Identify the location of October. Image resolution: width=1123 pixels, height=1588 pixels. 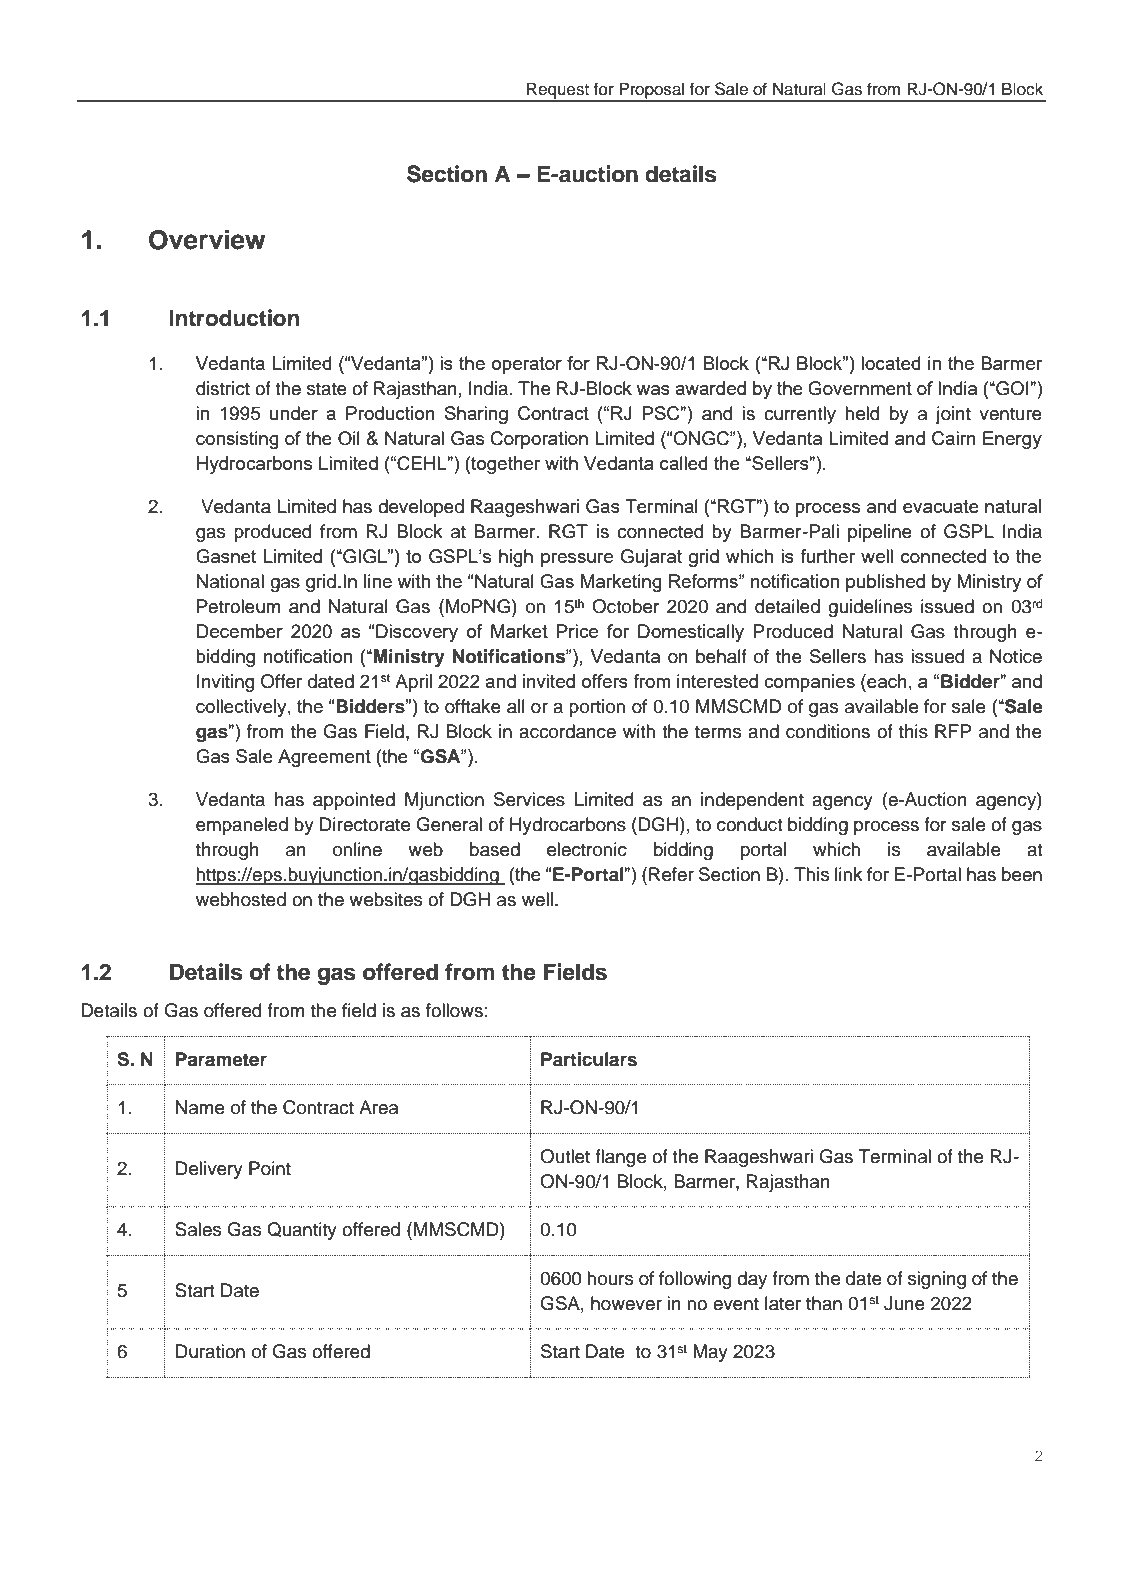
(626, 606).
